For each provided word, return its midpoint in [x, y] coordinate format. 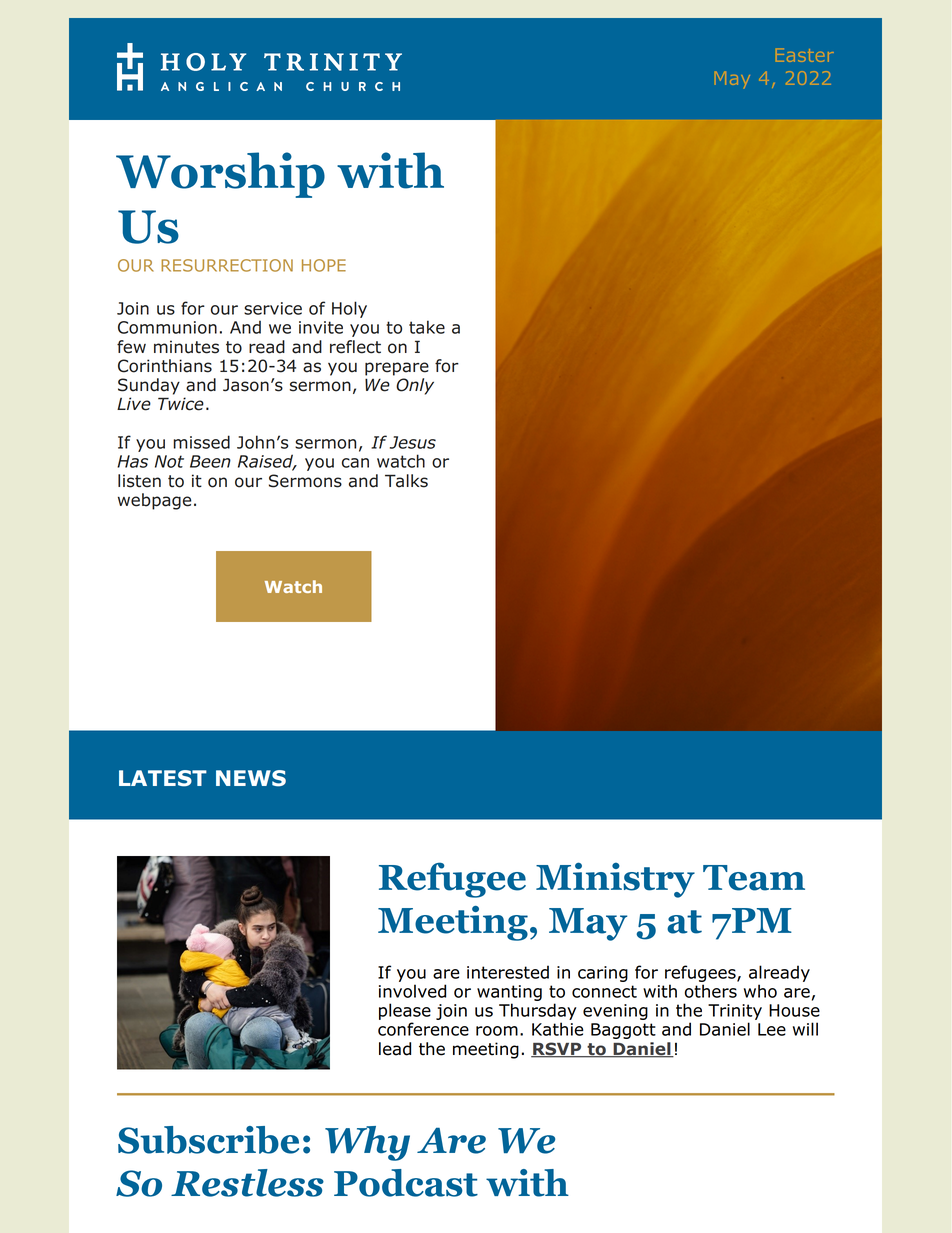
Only [415, 386]
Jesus [413, 442]
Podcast [406, 1183]
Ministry [615, 880]
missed [201, 442]
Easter [805, 55]
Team [754, 878]
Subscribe [208, 1140]
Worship [220, 175]
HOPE [324, 265]
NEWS [251, 778]
